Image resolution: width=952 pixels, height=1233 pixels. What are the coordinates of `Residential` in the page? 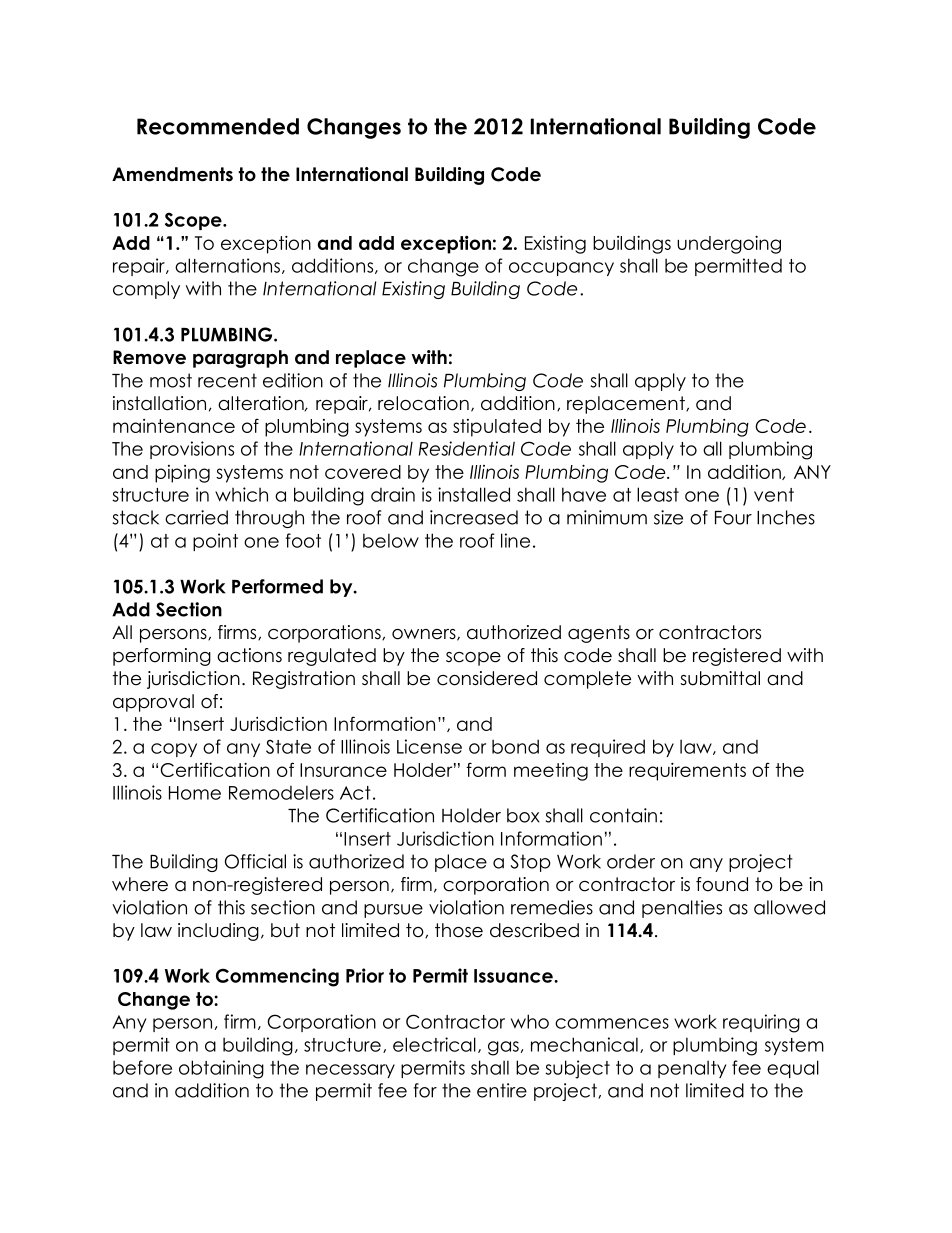 It's located at (467, 448).
